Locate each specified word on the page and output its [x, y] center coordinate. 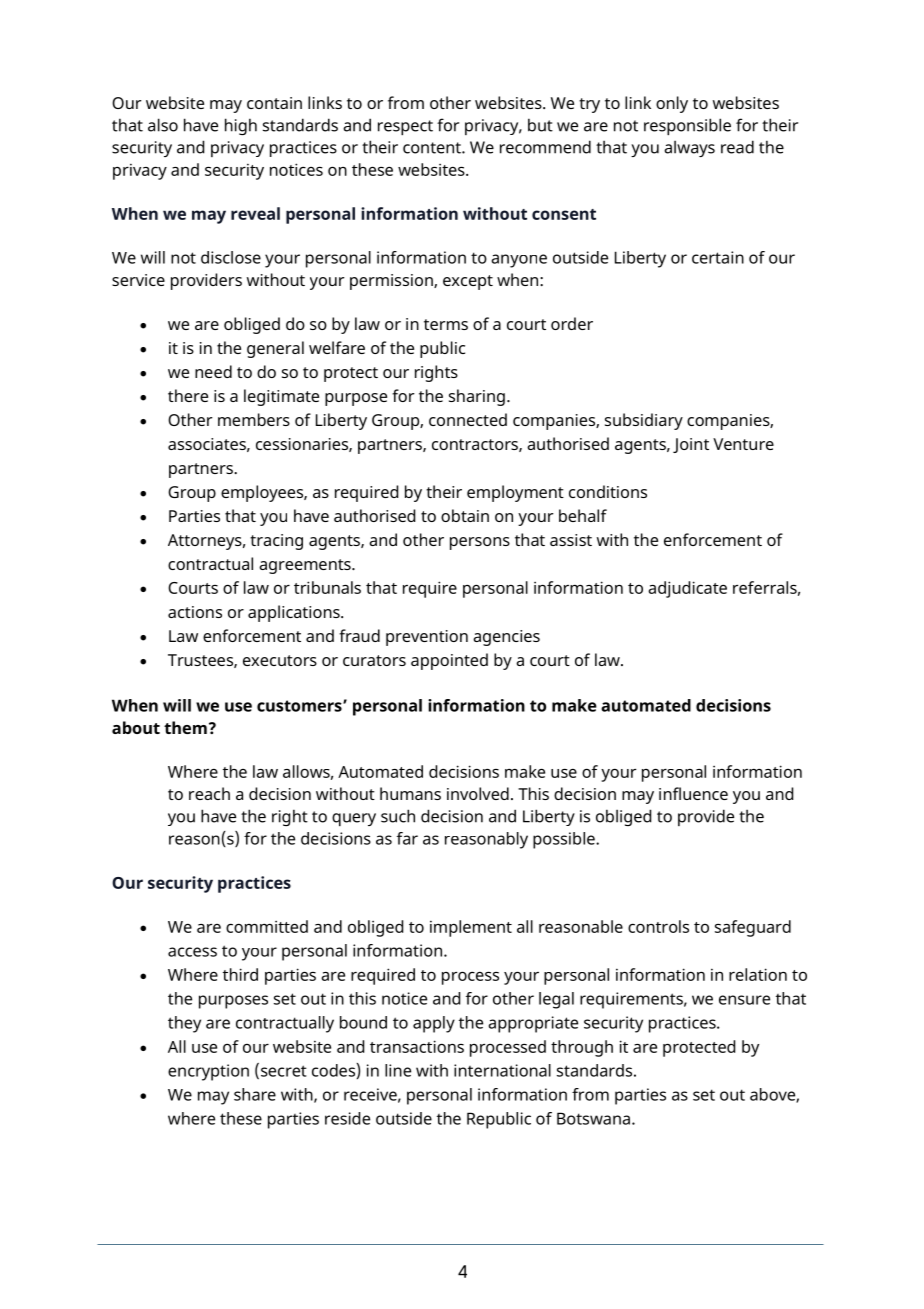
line [398, 1070]
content [433, 148]
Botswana [593, 1118]
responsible [687, 126]
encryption [208, 1072]
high [241, 126]
